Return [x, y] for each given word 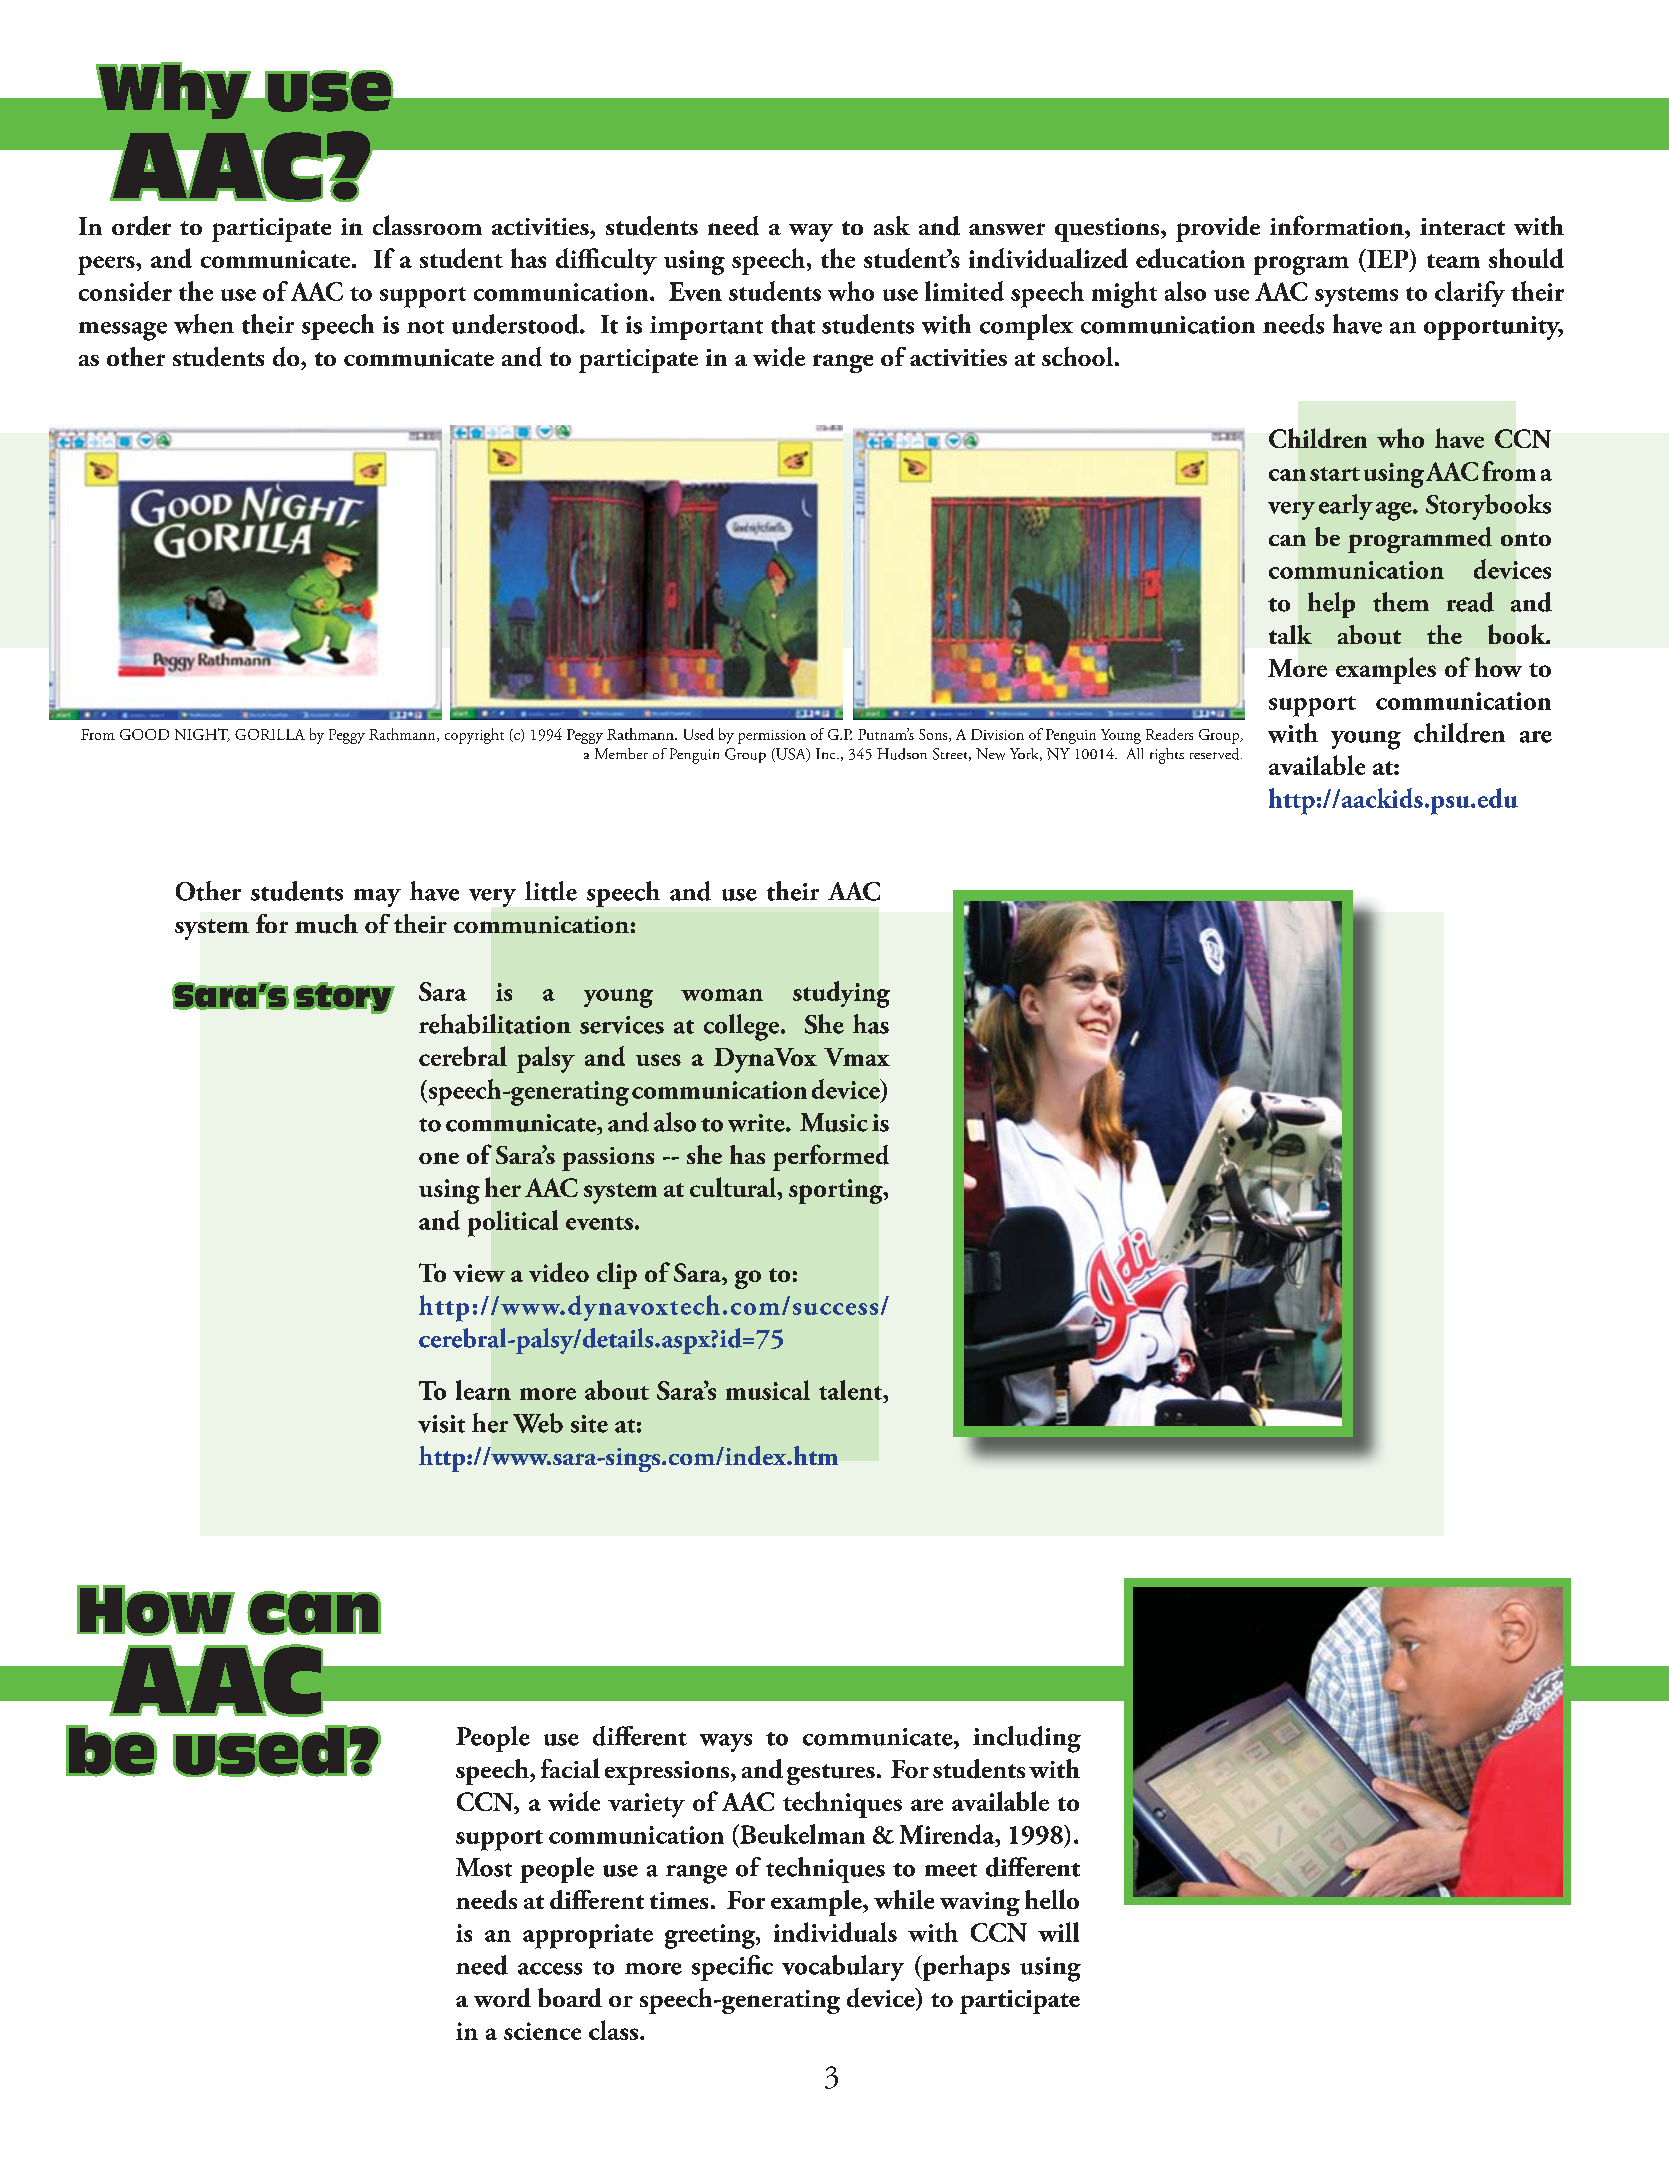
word [502, 1997]
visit [441, 1424]
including [1027, 1739]
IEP [1388, 258]
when [204, 324]
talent [852, 1390]
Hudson [902, 754]
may [377, 898]
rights [1167, 756]
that [793, 324]
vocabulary [843, 1968]
